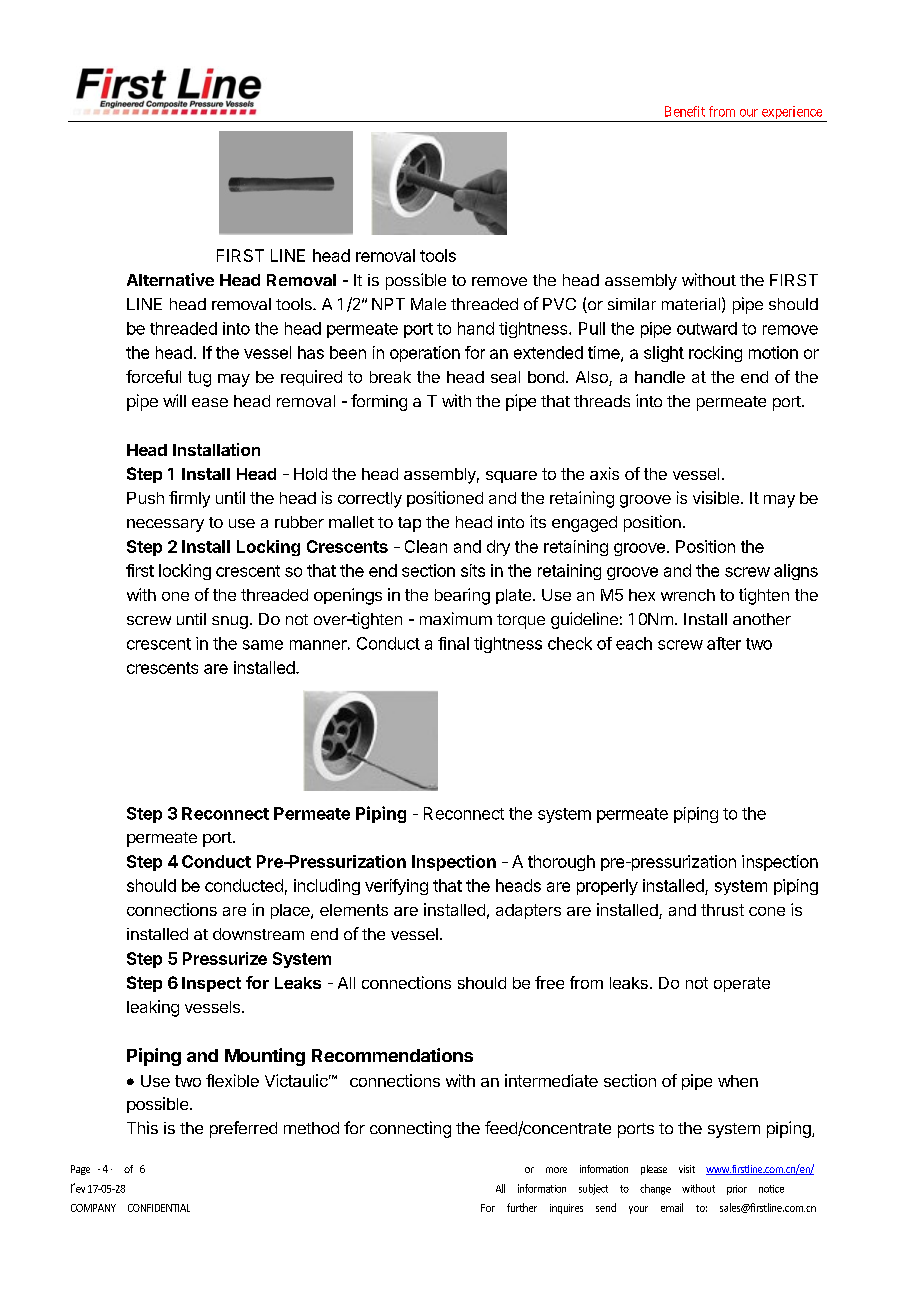 The image size is (924, 1308). What do you see at coordinates (230, 622) in the document?
I see `snug` at bounding box center [230, 622].
